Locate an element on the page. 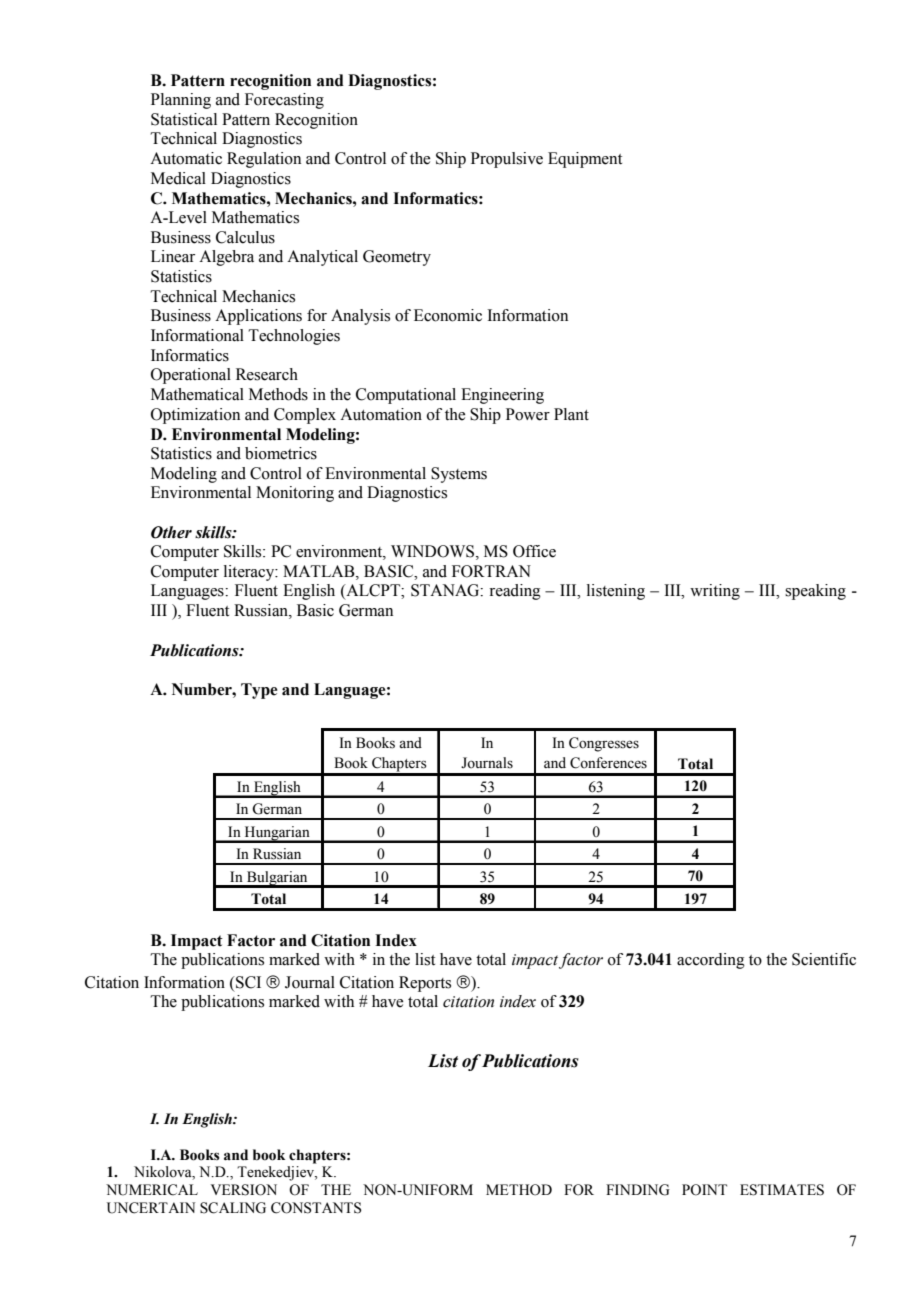 The image size is (924, 1308). Propulsive is located at coordinates (507, 160).
